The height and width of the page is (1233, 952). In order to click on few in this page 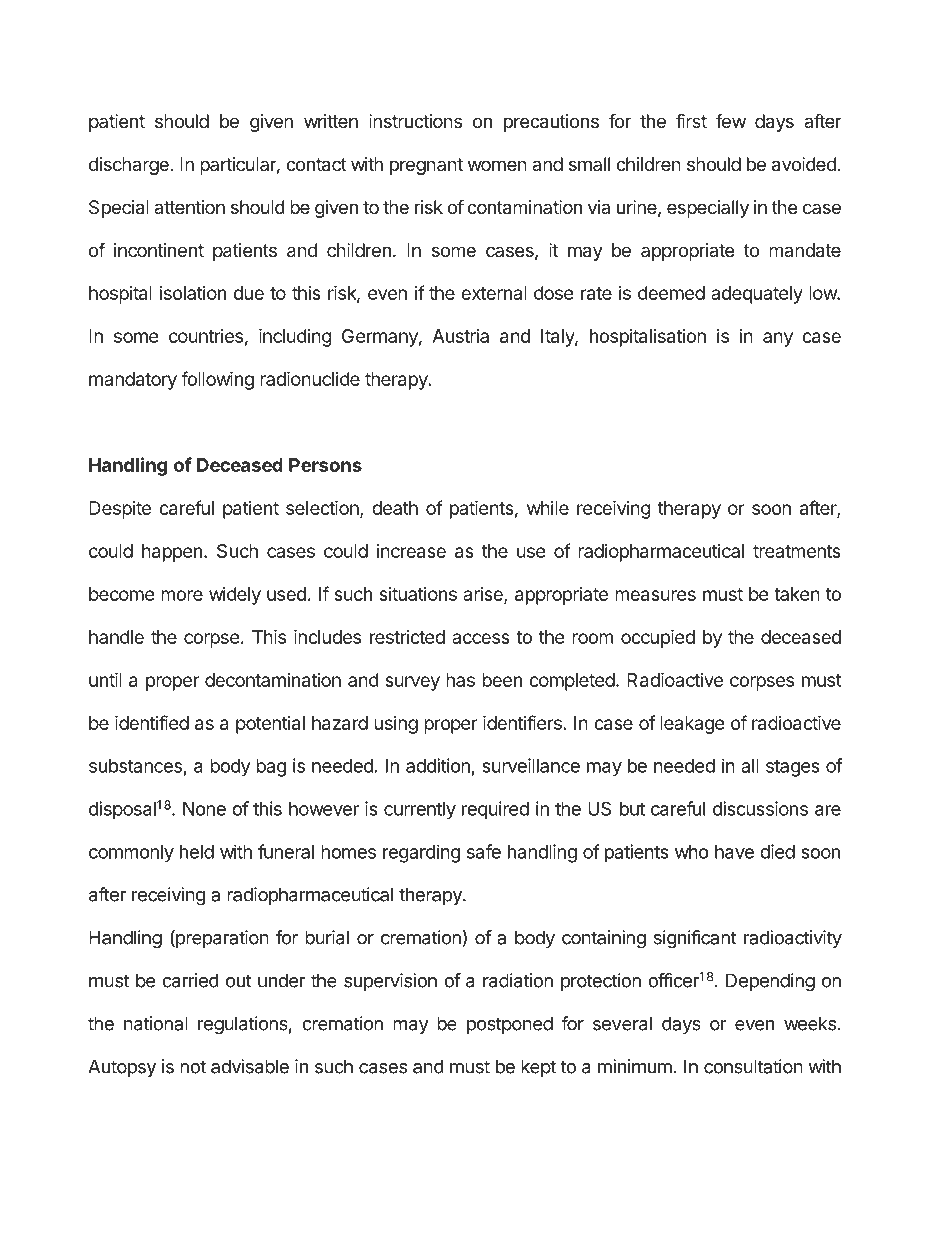, I will do `click(731, 121)`.
